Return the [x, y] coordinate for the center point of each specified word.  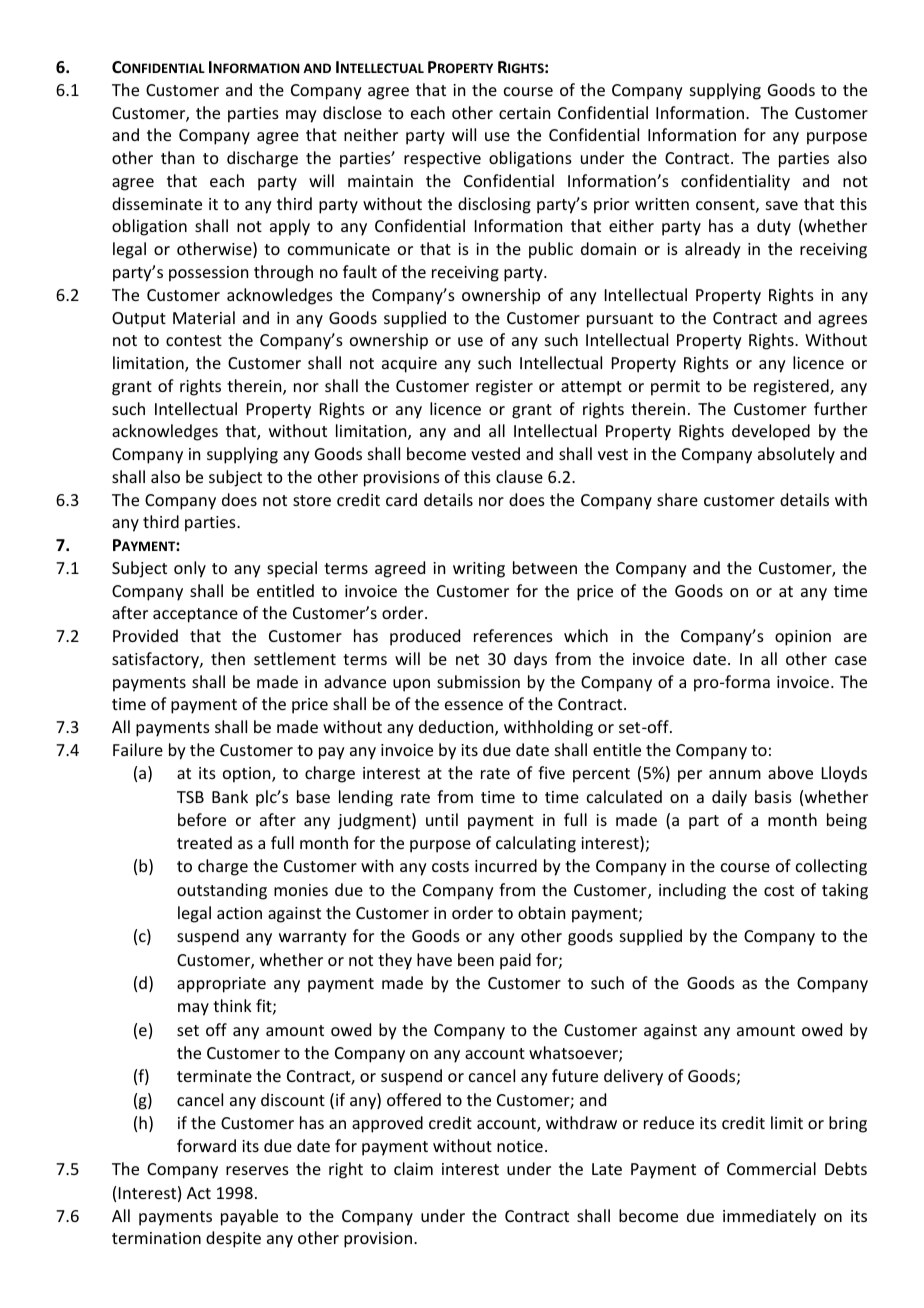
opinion [803, 638]
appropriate [221, 985]
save [782, 205]
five [551, 772]
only [190, 569]
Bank [230, 796]
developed [771, 432]
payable [249, 1217]
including [692, 891]
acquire [409, 365]
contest [194, 340]
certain [524, 113]
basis [773, 796]
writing [479, 570]
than [177, 157]
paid [515, 961]
